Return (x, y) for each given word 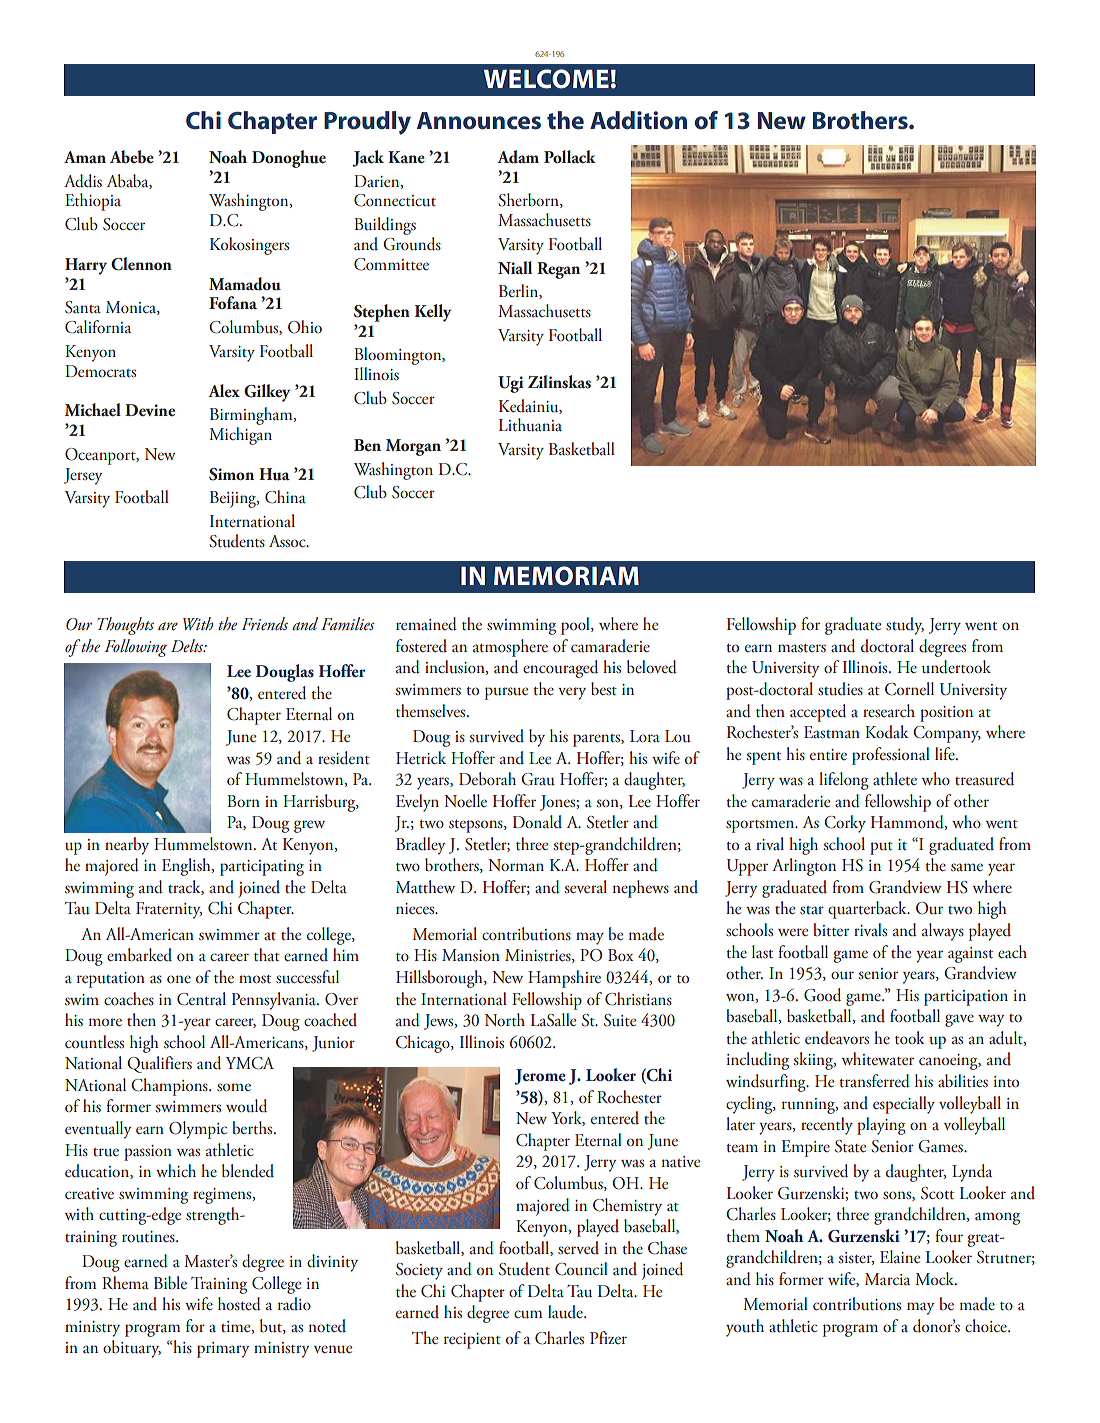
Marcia (887, 1279)
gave (959, 1020)
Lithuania (530, 425)
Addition (638, 120)
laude (566, 1312)
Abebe (132, 157)
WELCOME (546, 79)
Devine (150, 410)
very (572, 693)
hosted (239, 1304)
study (905, 626)
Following (135, 648)
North (505, 1019)
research (889, 710)
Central (201, 999)
